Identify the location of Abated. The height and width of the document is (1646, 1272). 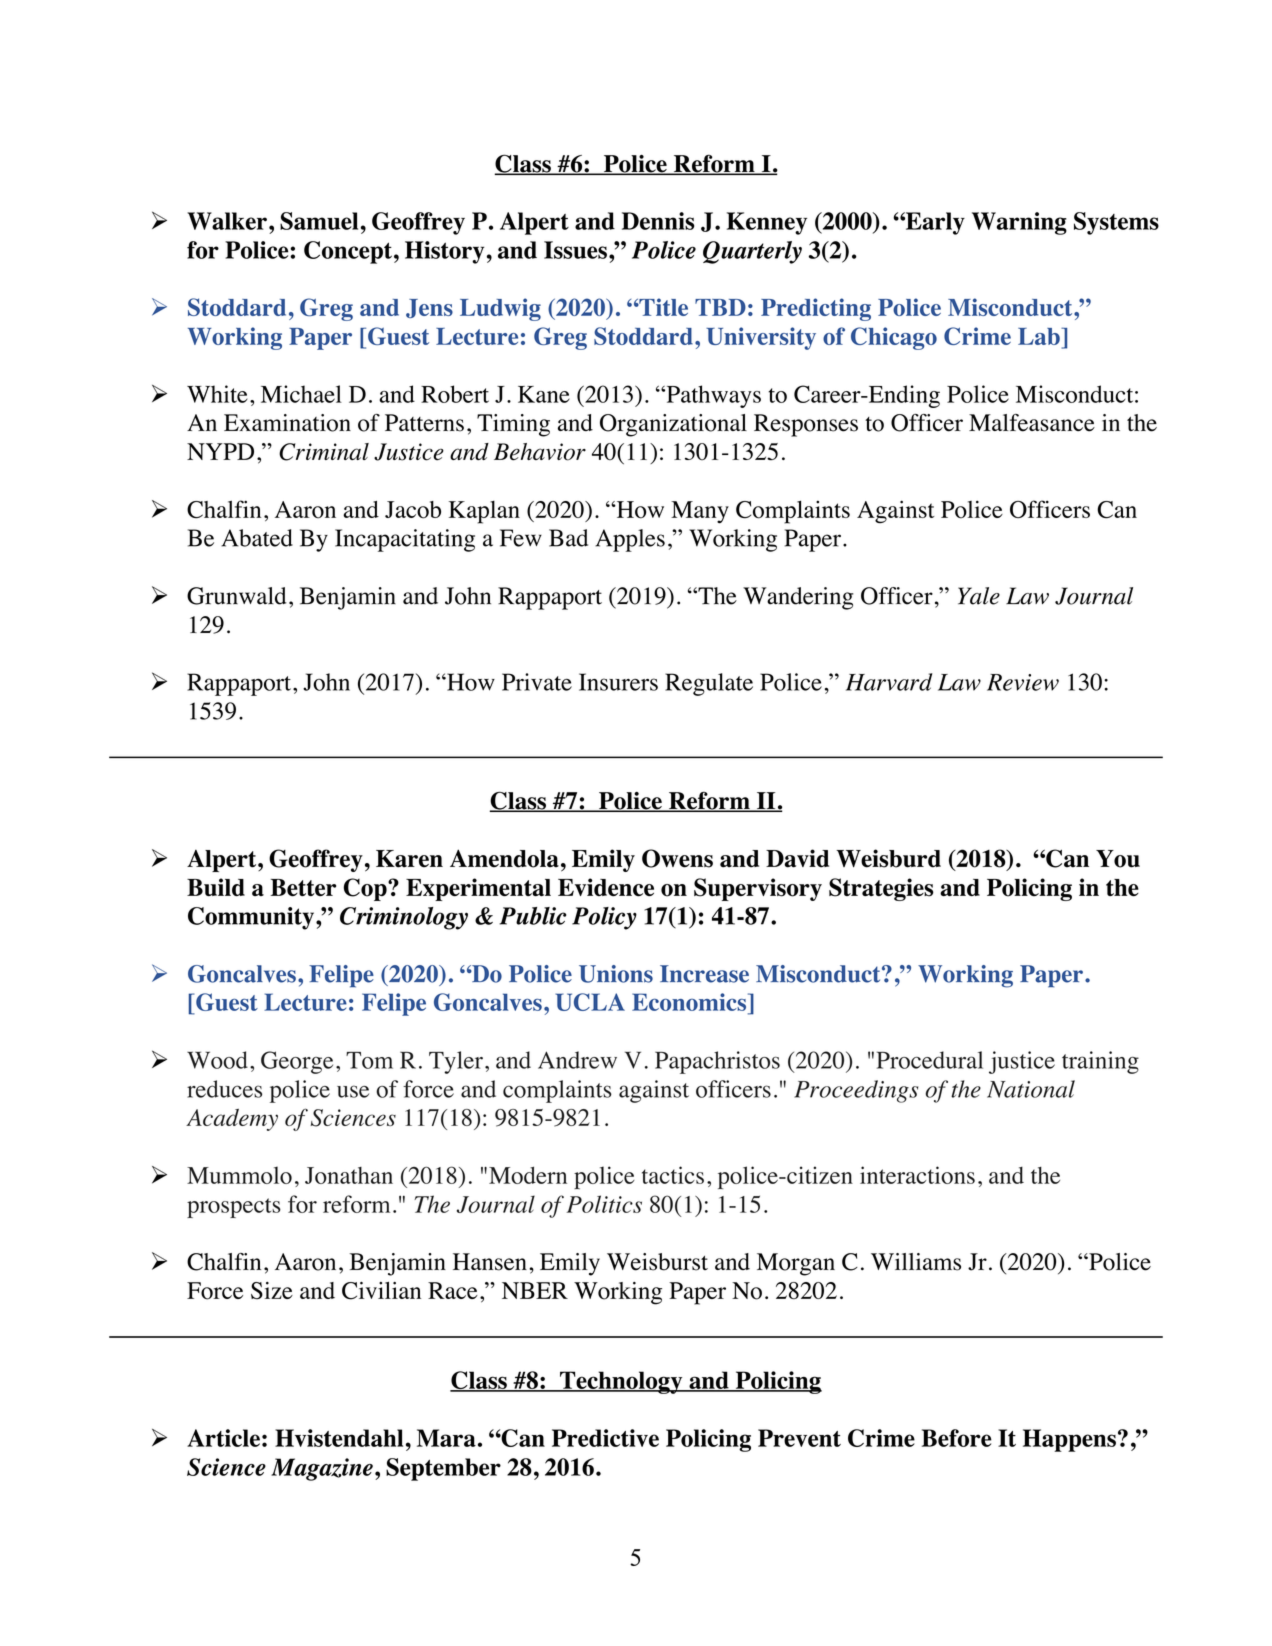
(257, 538).
